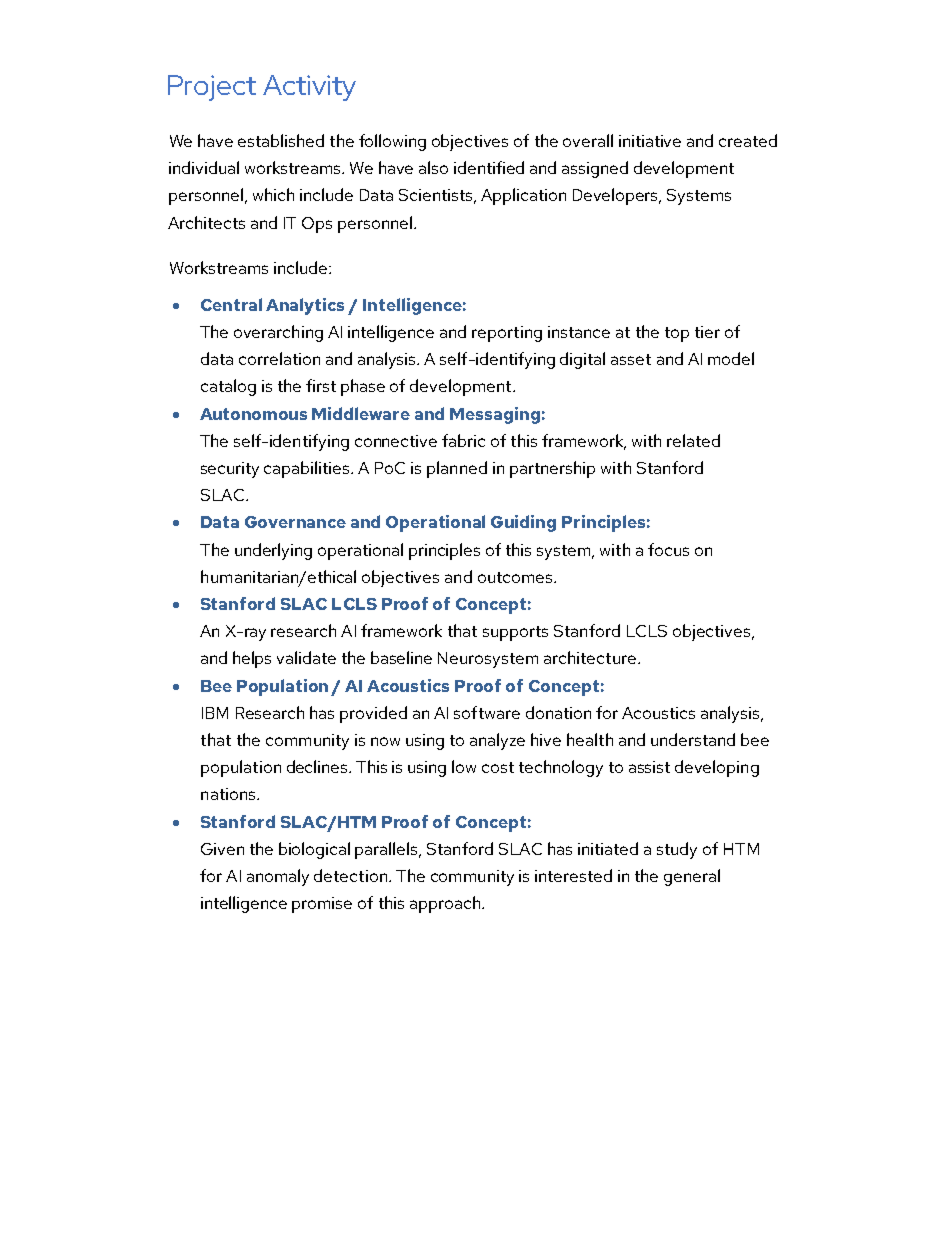 The height and width of the page is (1233, 952). What do you see at coordinates (457, 469) in the page?
I see `planned` at bounding box center [457, 469].
